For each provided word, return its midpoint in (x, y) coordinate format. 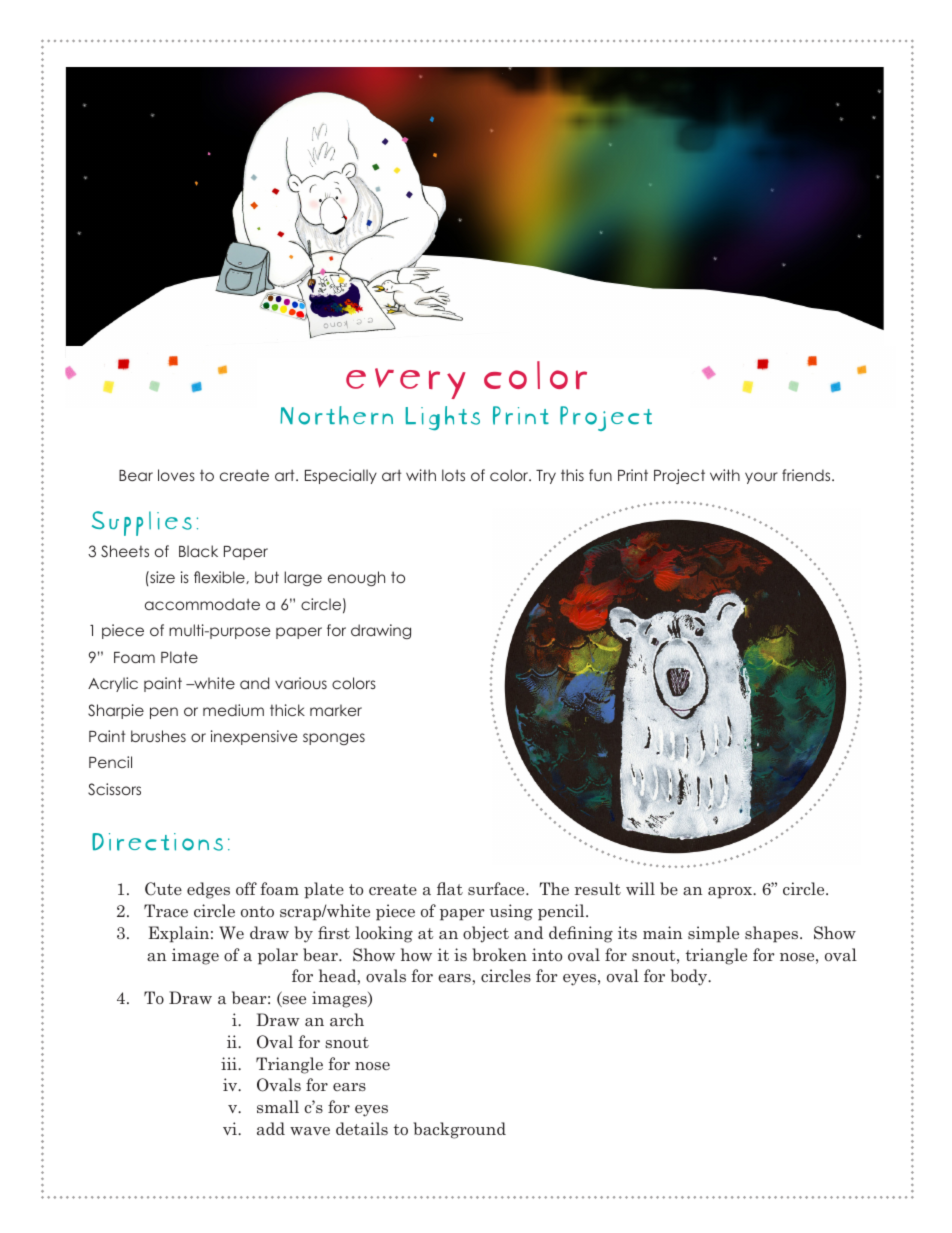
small (278, 1106)
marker (336, 710)
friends (807, 475)
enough (356, 578)
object (486, 934)
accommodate (202, 604)
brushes (158, 736)
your (761, 478)
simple (713, 934)
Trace (166, 910)
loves (176, 475)
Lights (443, 418)
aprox (731, 893)
